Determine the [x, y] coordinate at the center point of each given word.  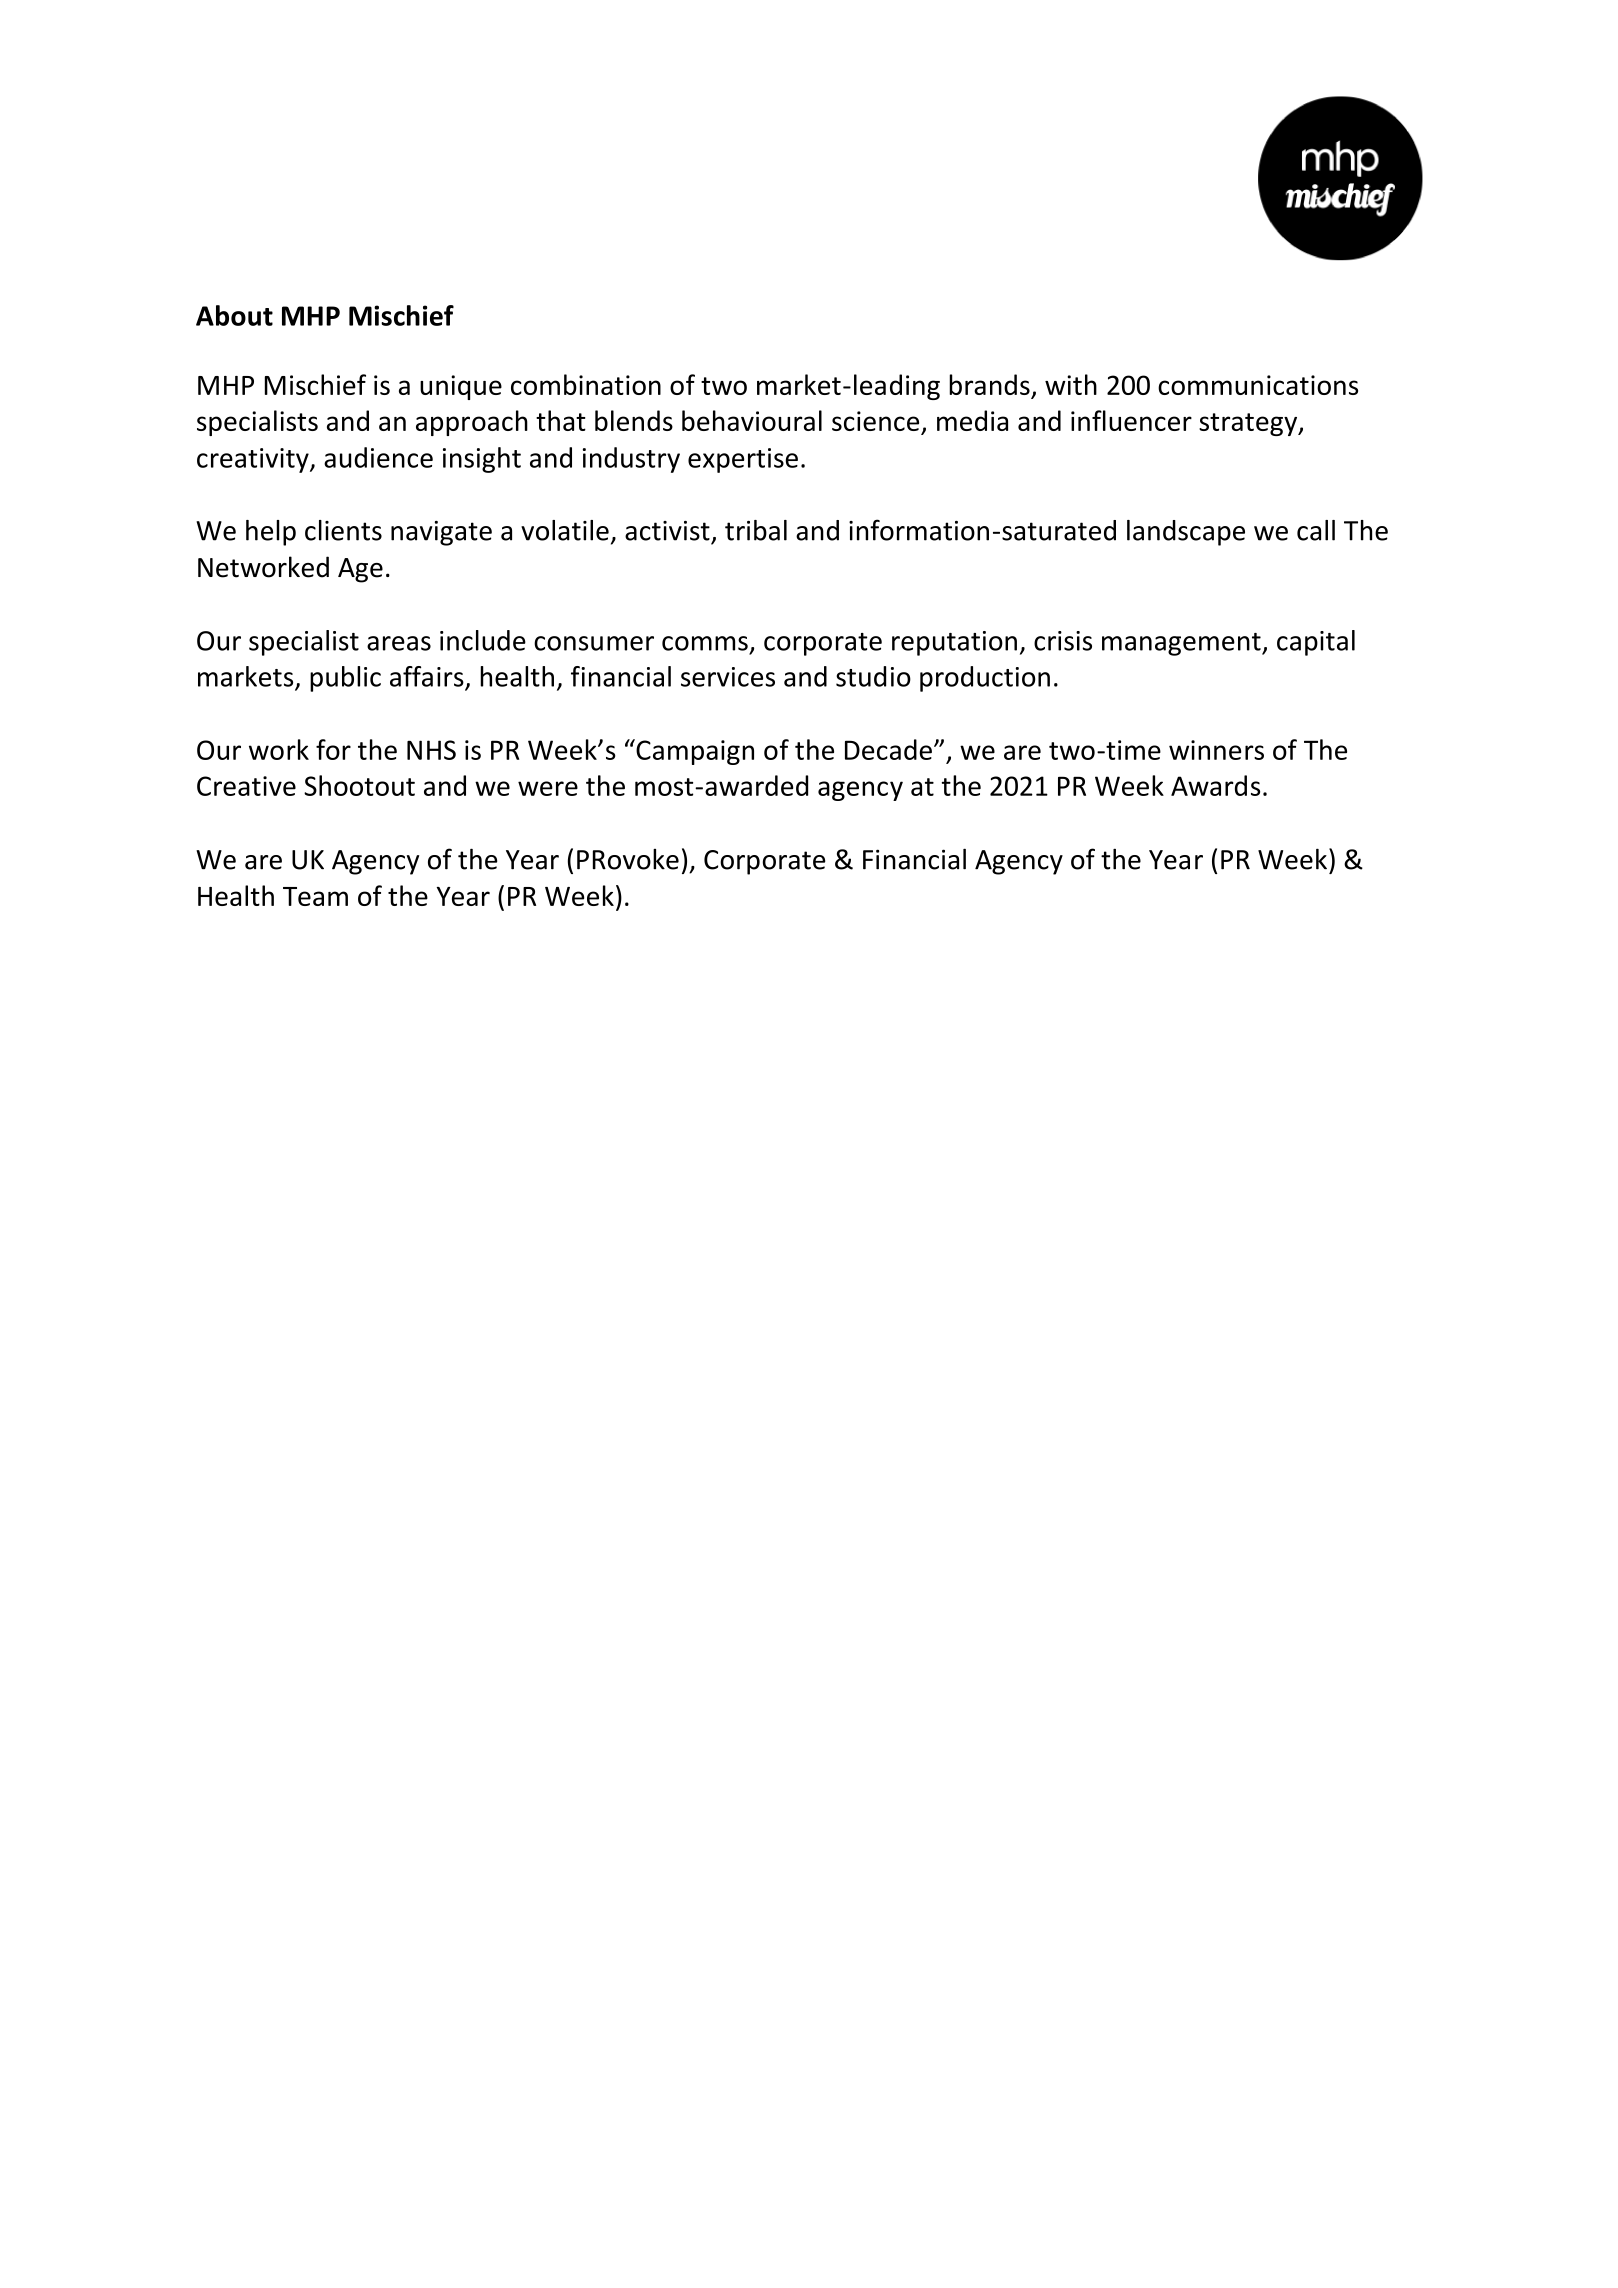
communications [1258, 385]
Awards [1215, 785]
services [728, 677]
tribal [756, 530]
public [345, 679]
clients [343, 530]
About [234, 315]
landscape [1186, 533]
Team [315, 896]
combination [586, 384]
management [1182, 644]
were [548, 788]
